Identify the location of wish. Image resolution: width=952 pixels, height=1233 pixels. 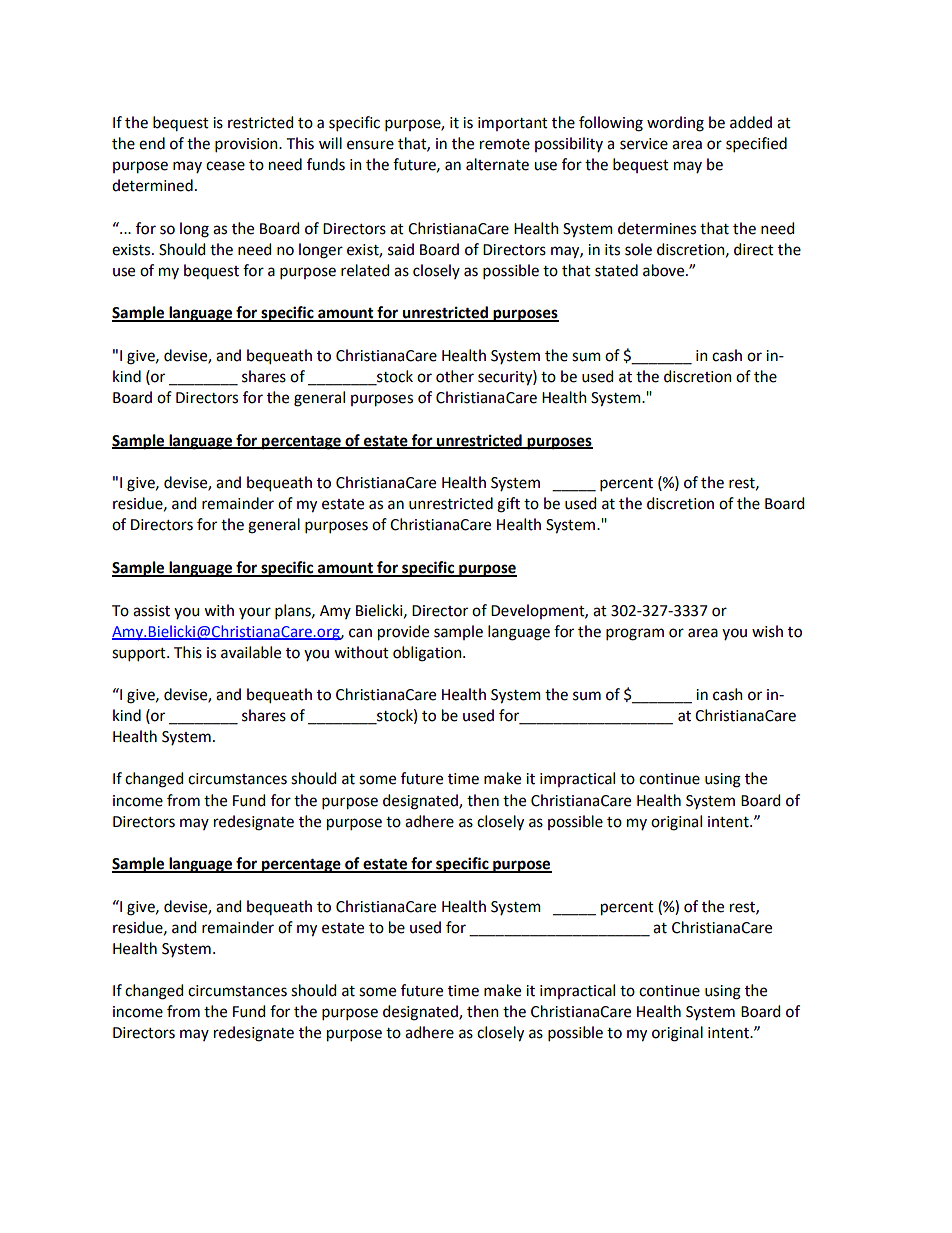
(767, 631).
